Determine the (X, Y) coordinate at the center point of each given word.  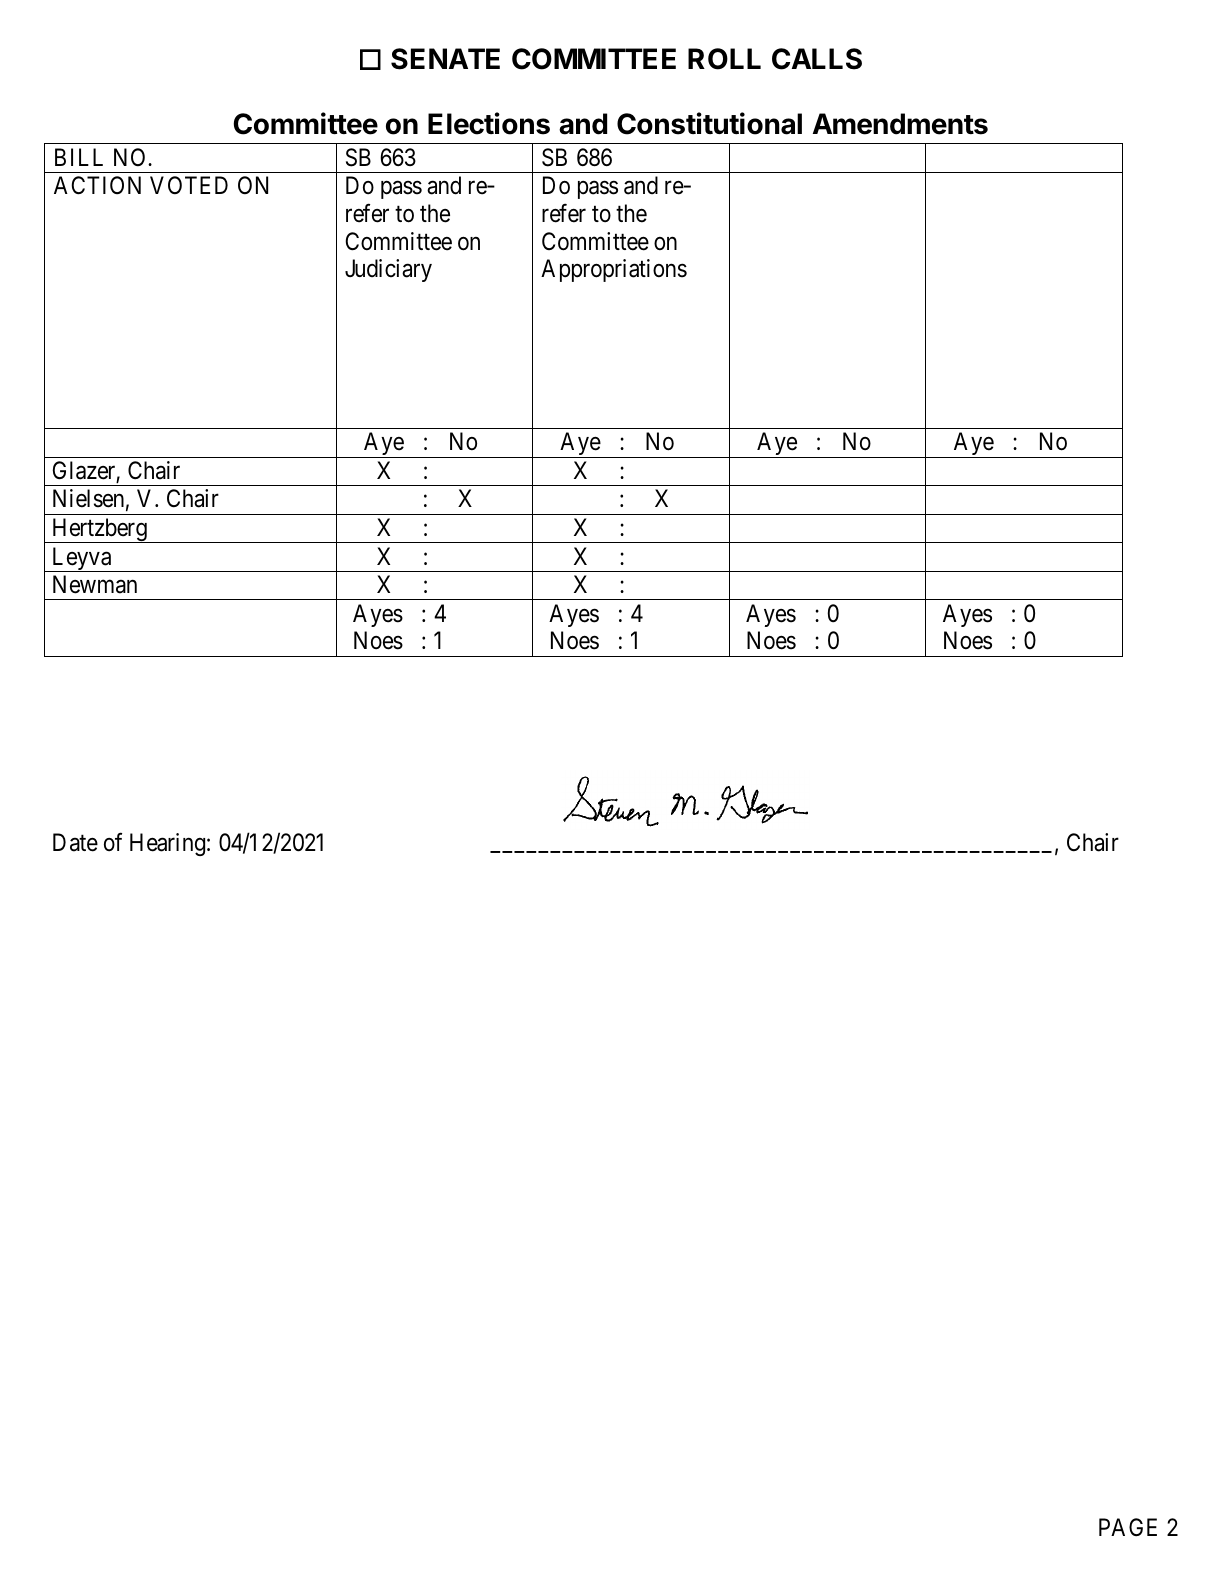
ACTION (97, 185)
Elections (489, 123)
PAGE (1128, 1527)
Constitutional (709, 123)
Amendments (900, 124)
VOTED (189, 185)
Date (75, 842)
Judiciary (388, 270)
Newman (95, 584)
